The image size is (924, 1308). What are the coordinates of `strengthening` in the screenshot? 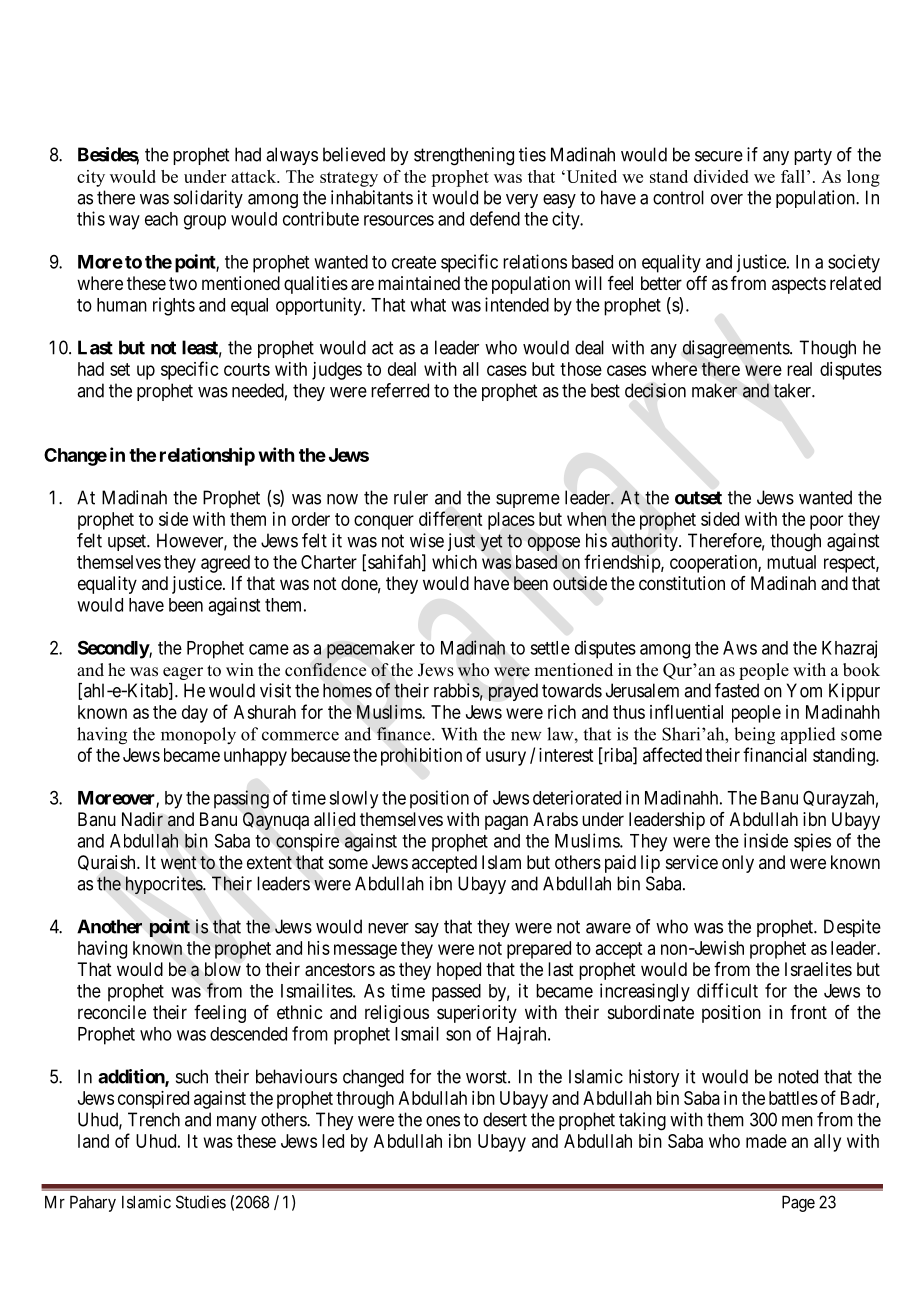 It's located at (464, 156).
